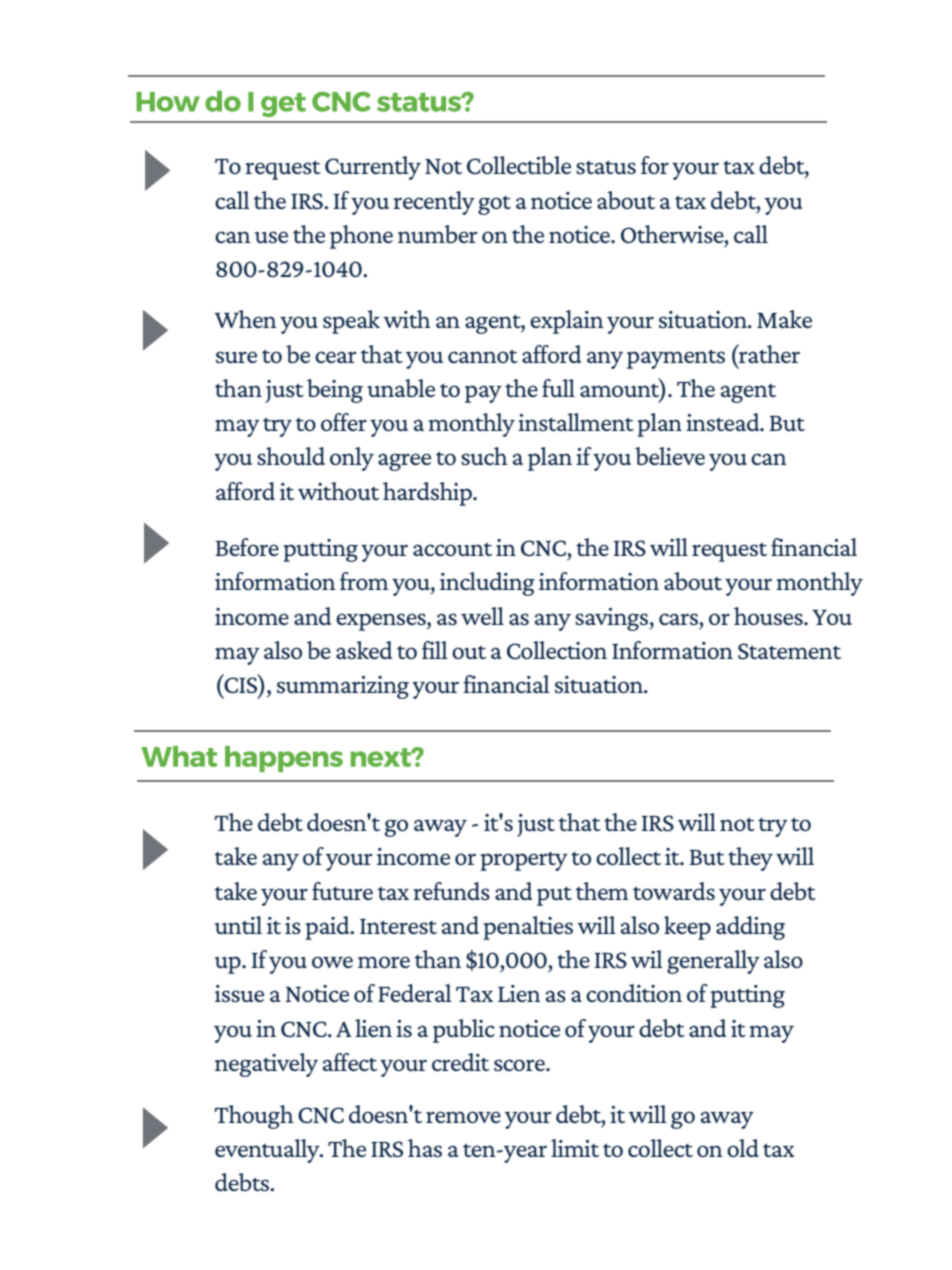 This screenshot has width=952, height=1270. I want to click on property, so click(524, 861).
